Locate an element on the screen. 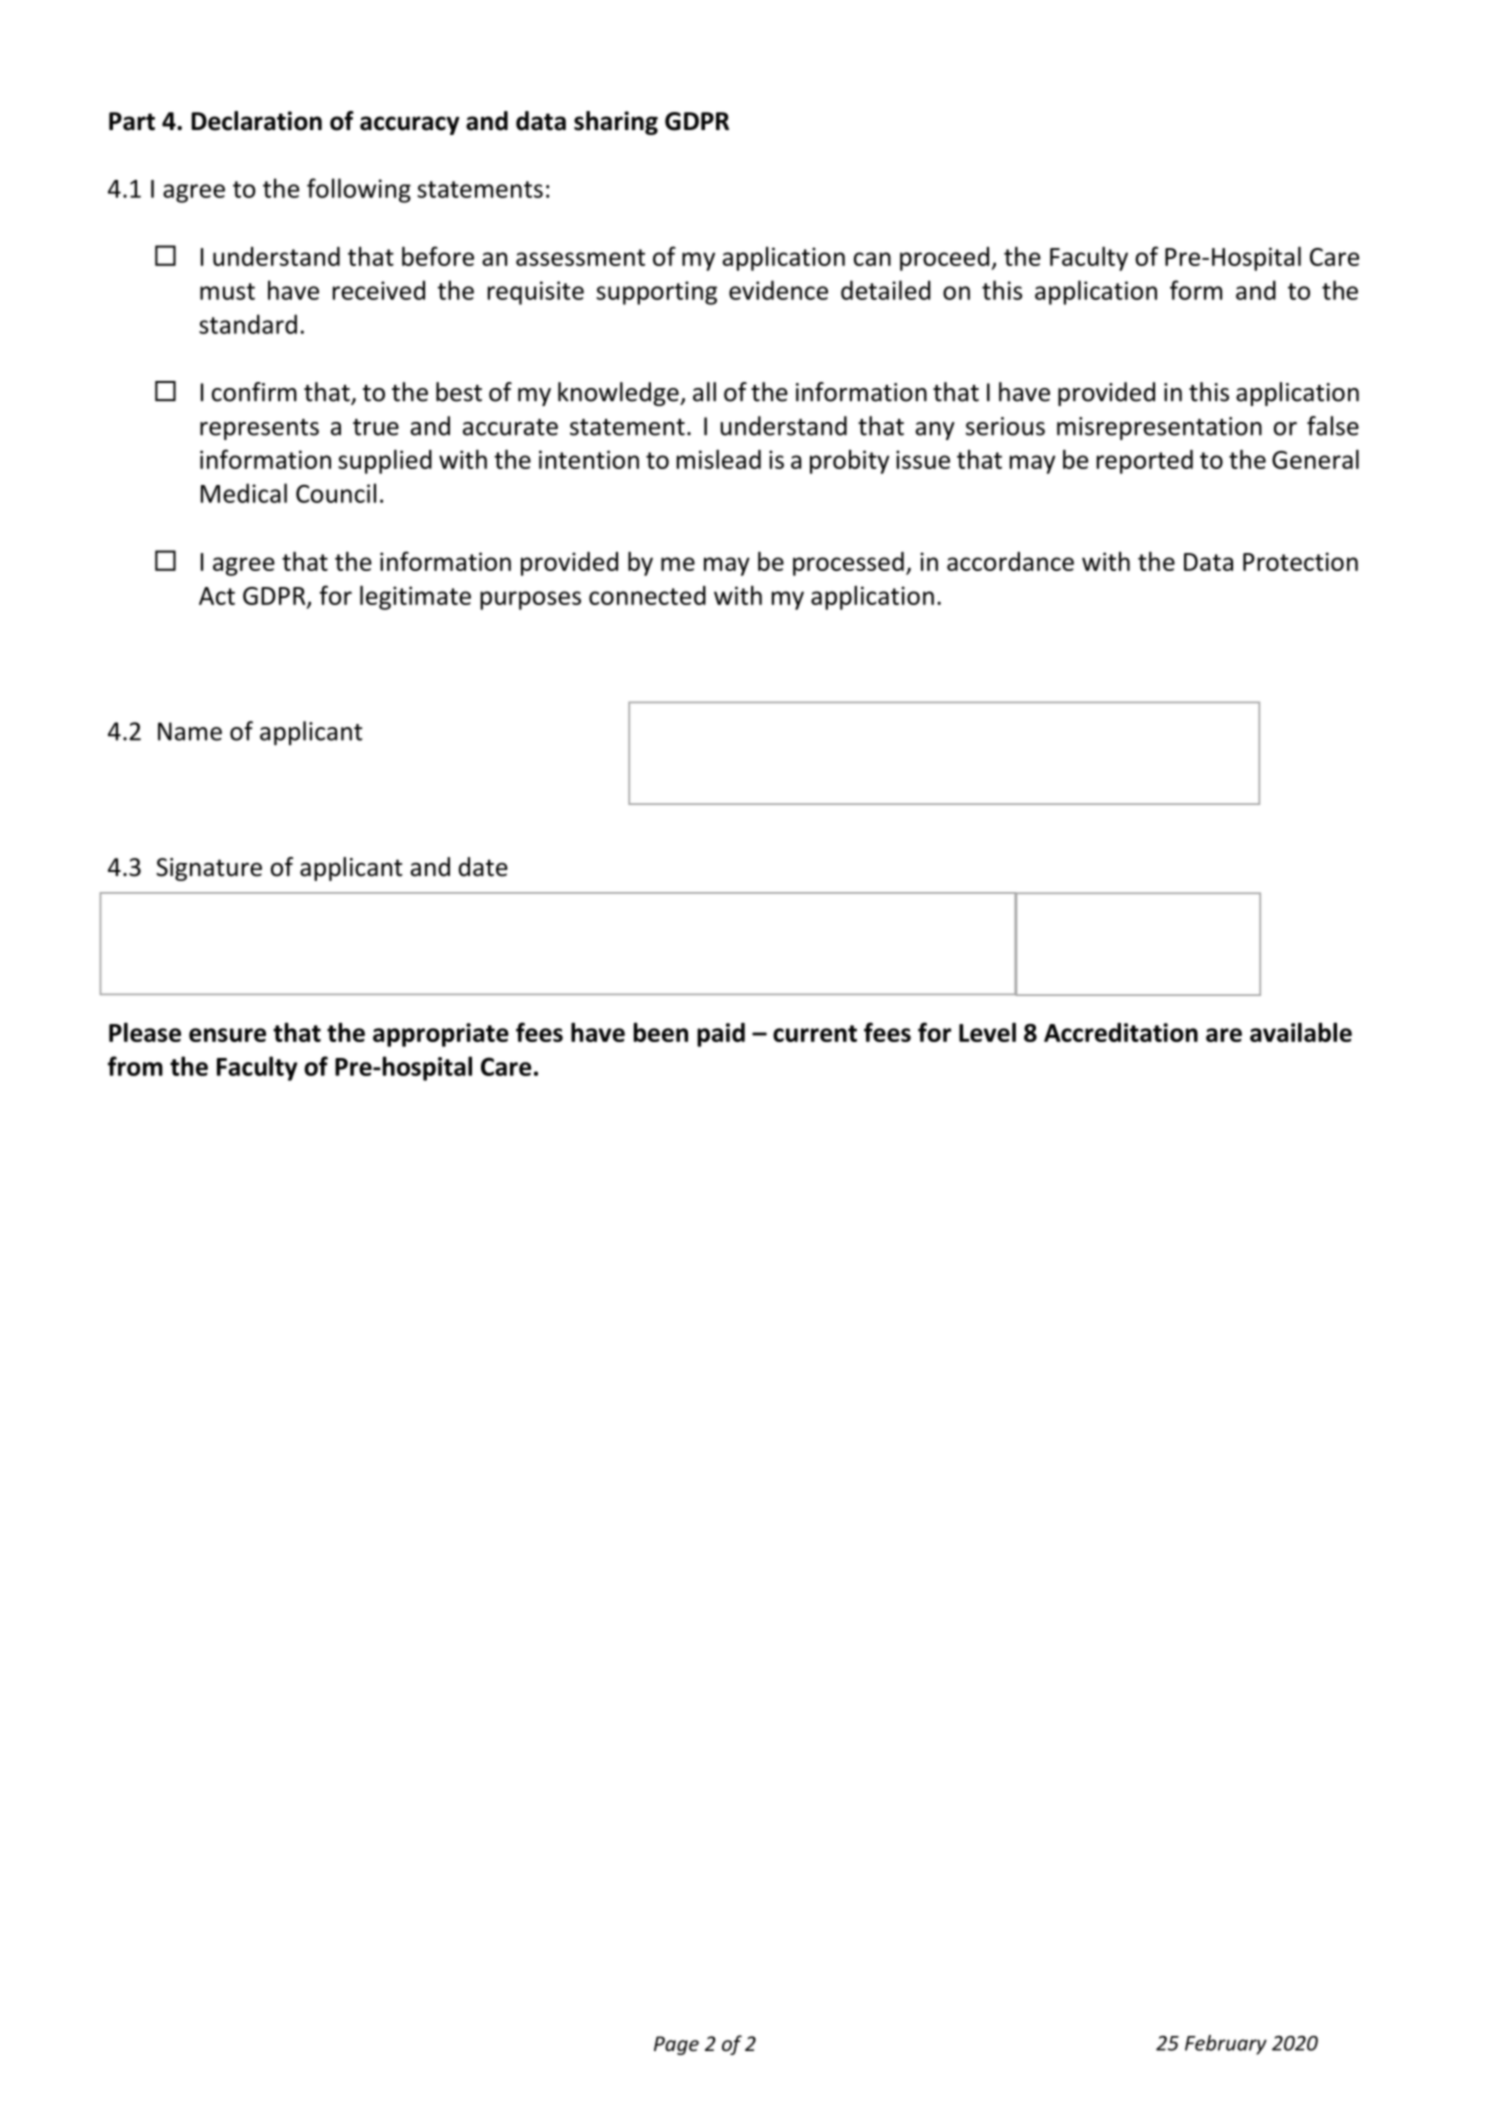  proceed is located at coordinates (946, 259).
